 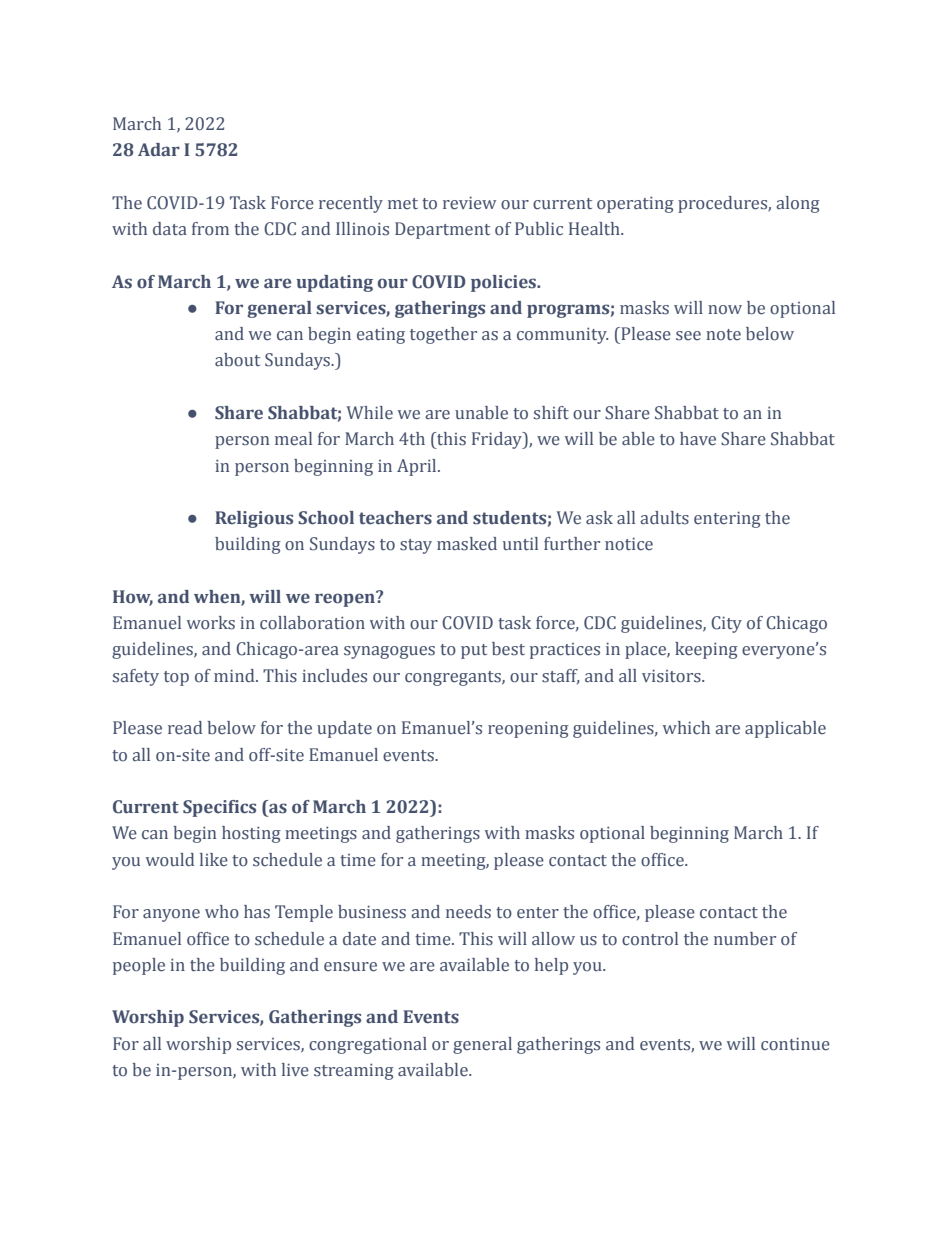 I want to click on Specifics, so click(x=219, y=808).
